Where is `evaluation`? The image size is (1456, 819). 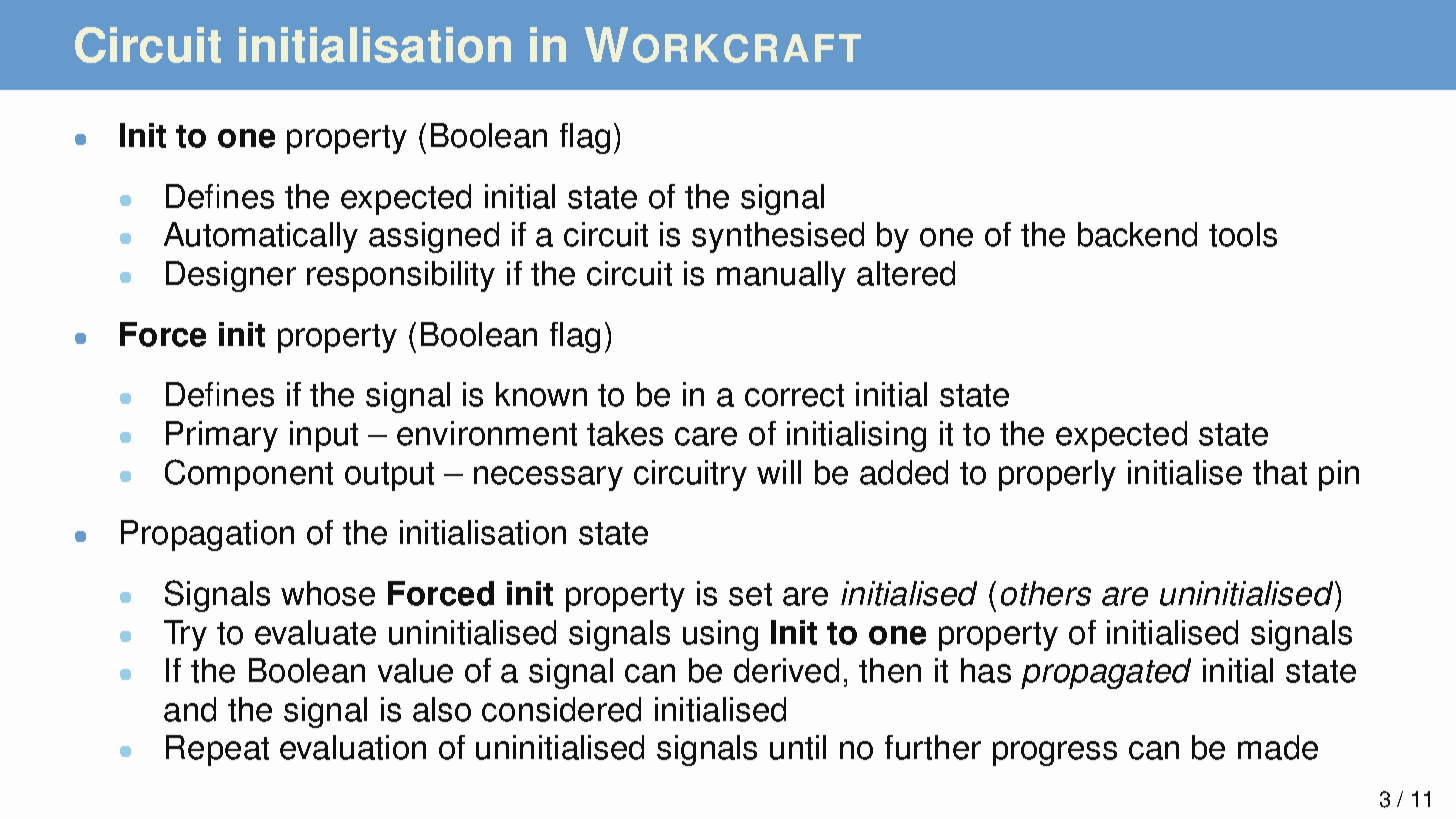 evaluation is located at coordinates (353, 747).
